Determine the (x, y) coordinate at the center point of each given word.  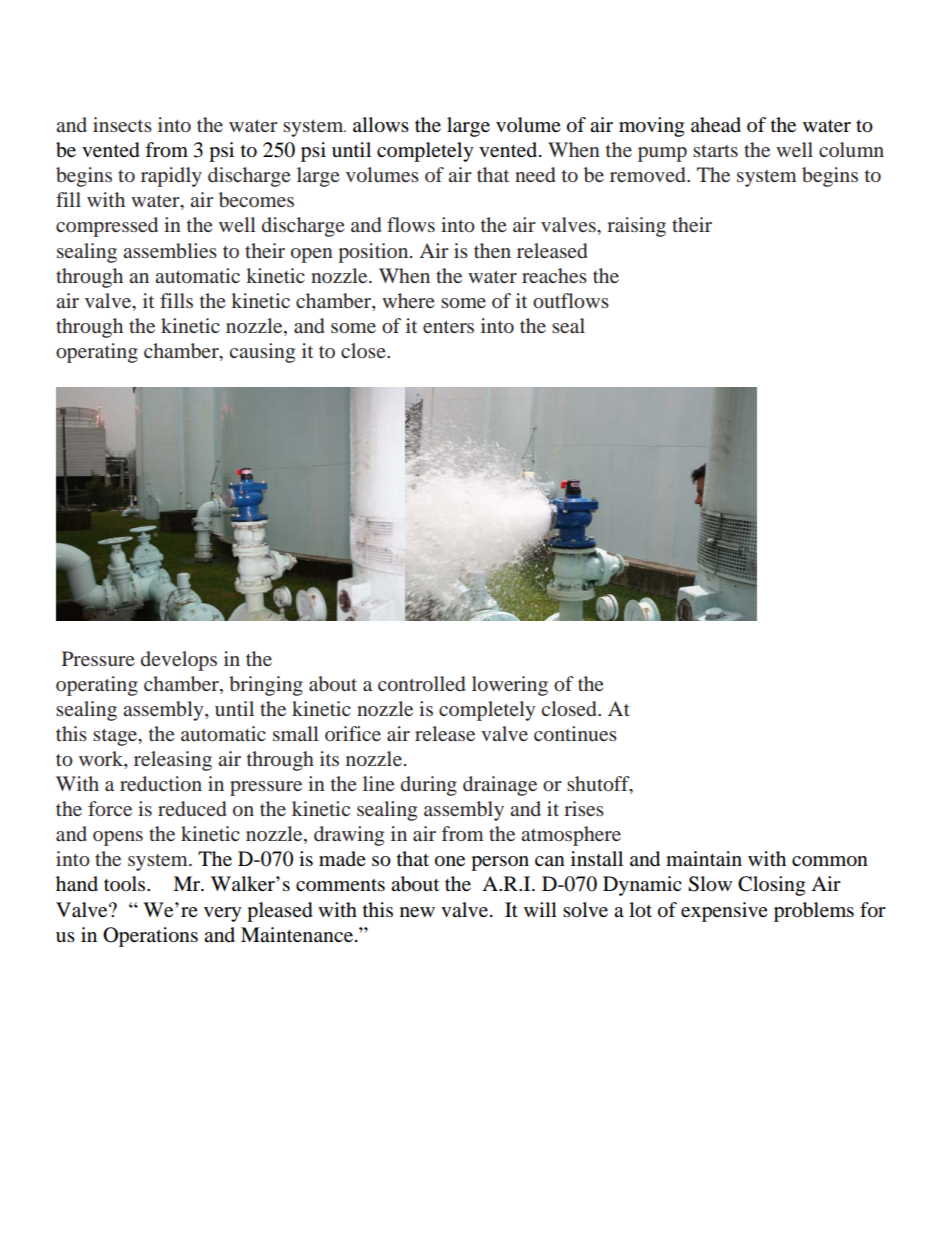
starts (715, 151)
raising (636, 227)
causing (262, 353)
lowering (510, 686)
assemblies (170, 250)
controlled (421, 683)
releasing (173, 761)
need (535, 174)
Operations (150, 937)
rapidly (171, 177)
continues (575, 733)
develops (179, 661)
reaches (554, 275)
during (429, 786)
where (408, 300)
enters (448, 327)
